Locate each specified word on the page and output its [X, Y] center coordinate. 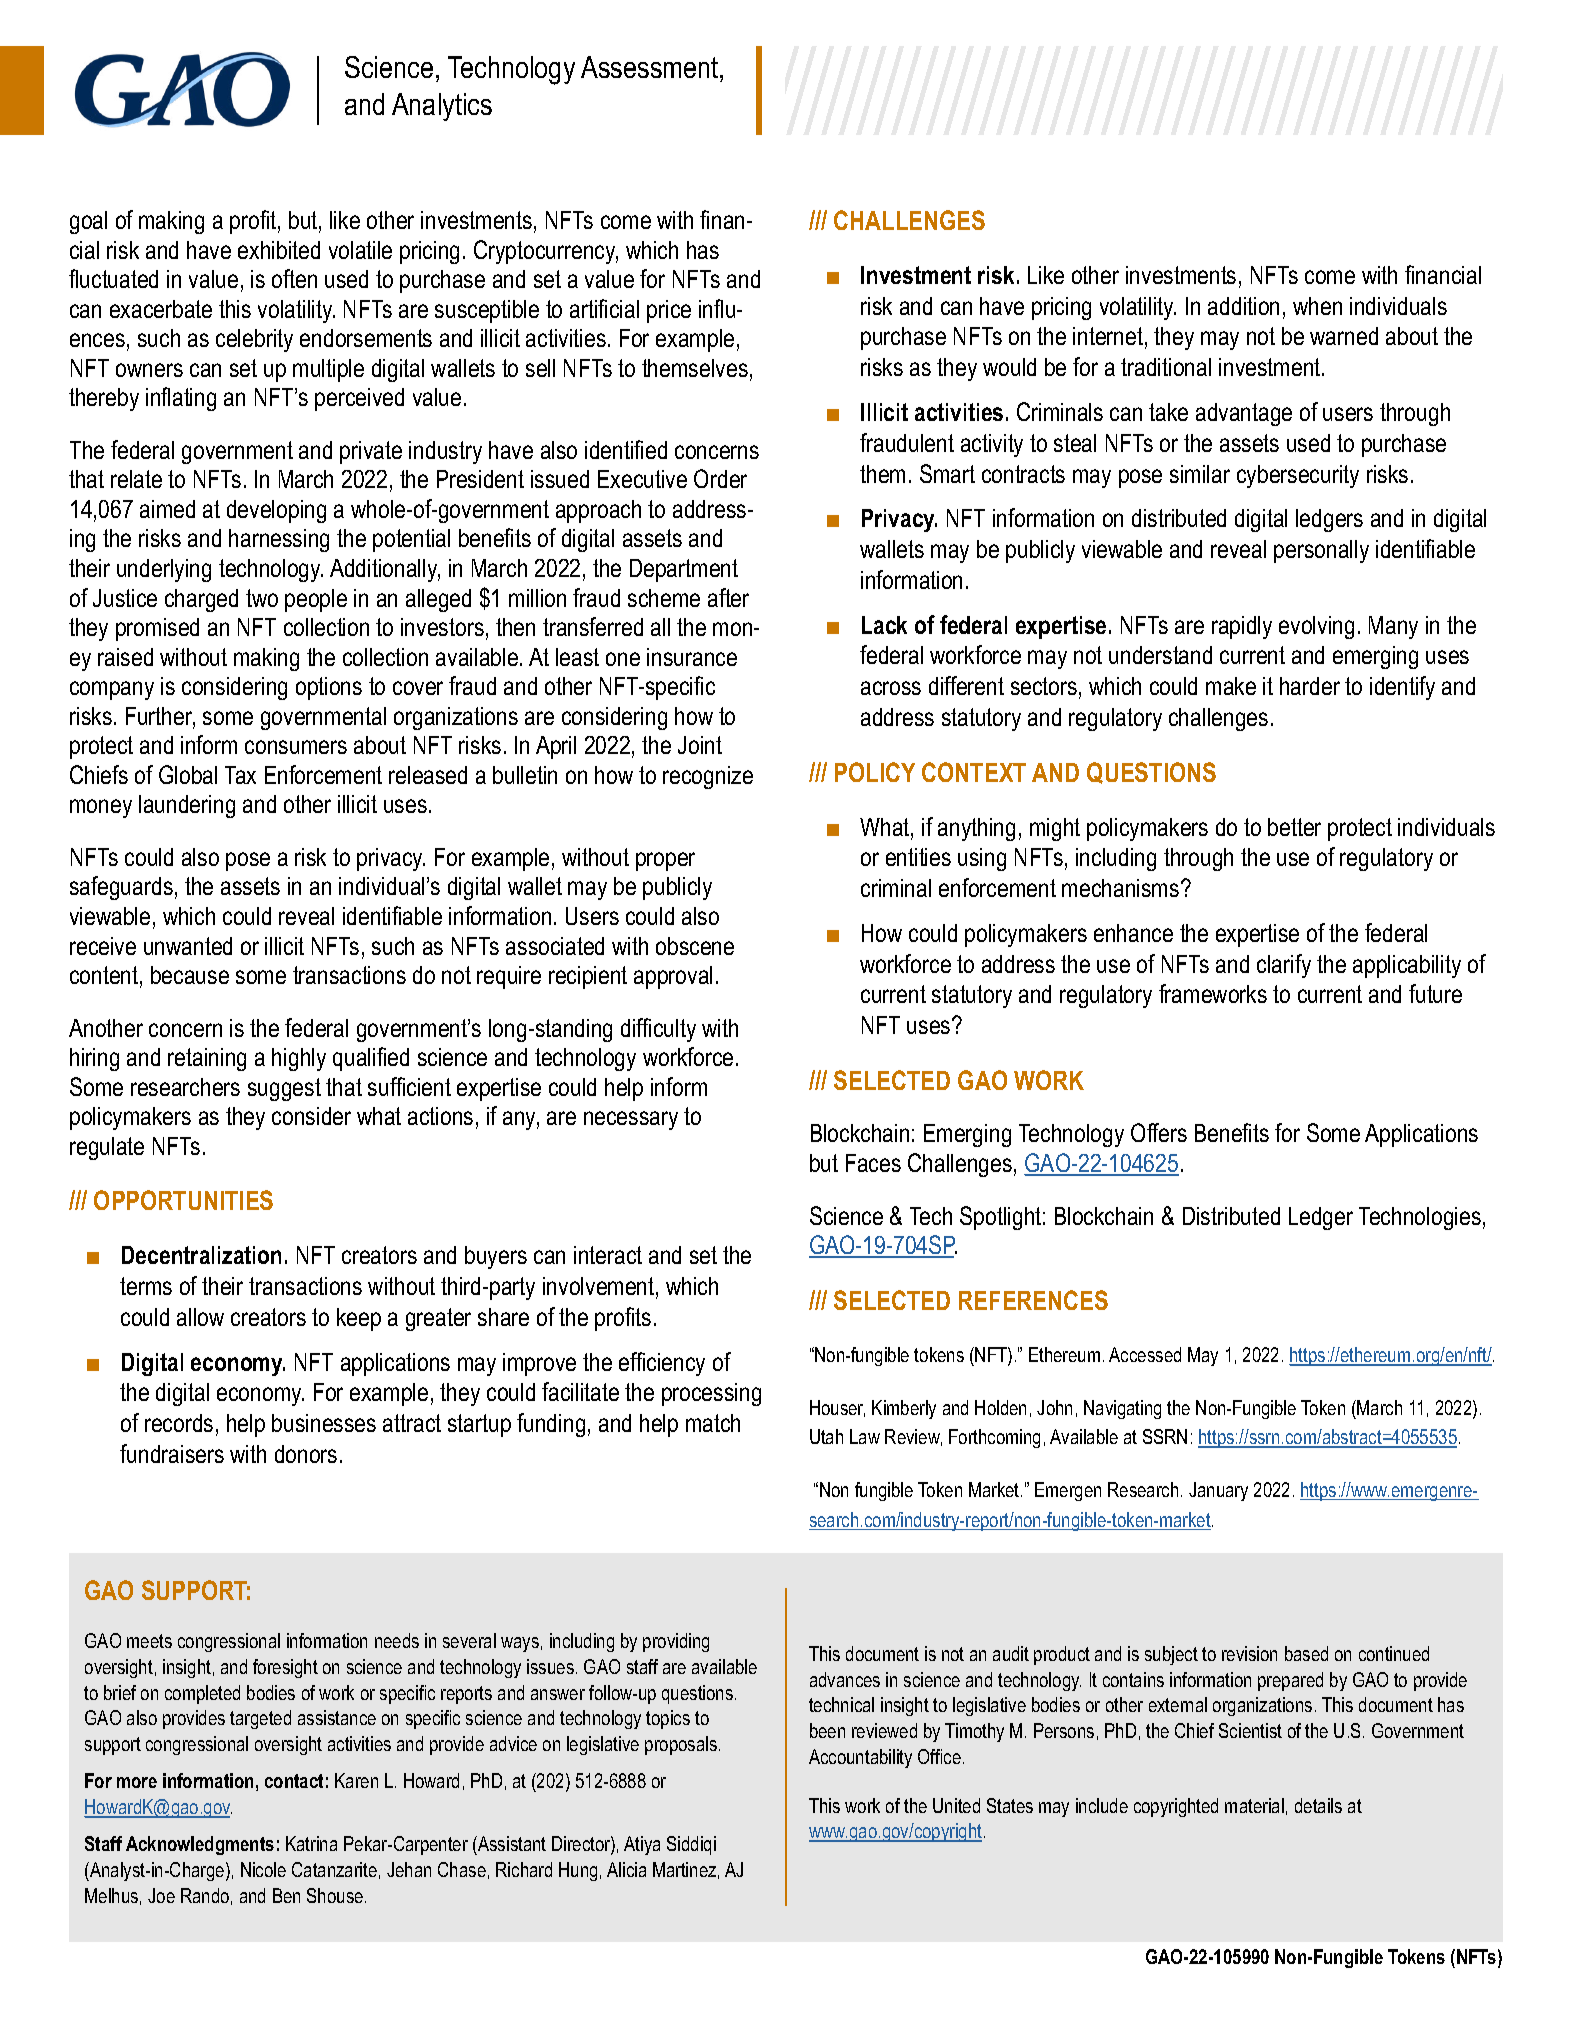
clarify [1284, 966]
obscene [695, 946]
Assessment [651, 67]
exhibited [279, 250]
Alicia [626, 1869]
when [1317, 306]
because [190, 975]
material [1254, 1805]
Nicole [263, 1869]
